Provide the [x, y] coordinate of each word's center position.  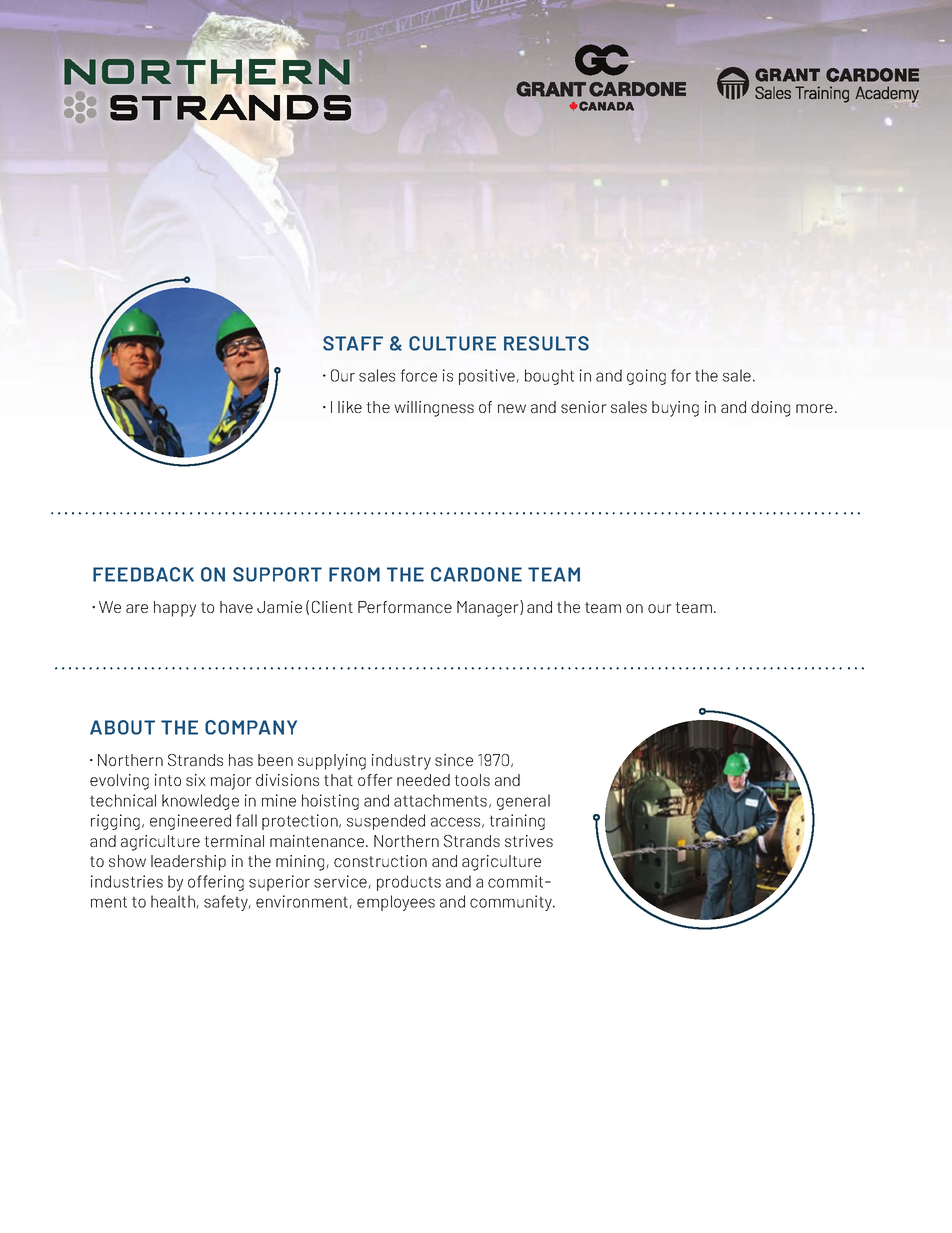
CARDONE [476, 574]
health [173, 901]
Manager [489, 608]
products [409, 883]
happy [175, 609]
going [646, 377]
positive [487, 377]
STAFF [353, 343]
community [512, 903]
